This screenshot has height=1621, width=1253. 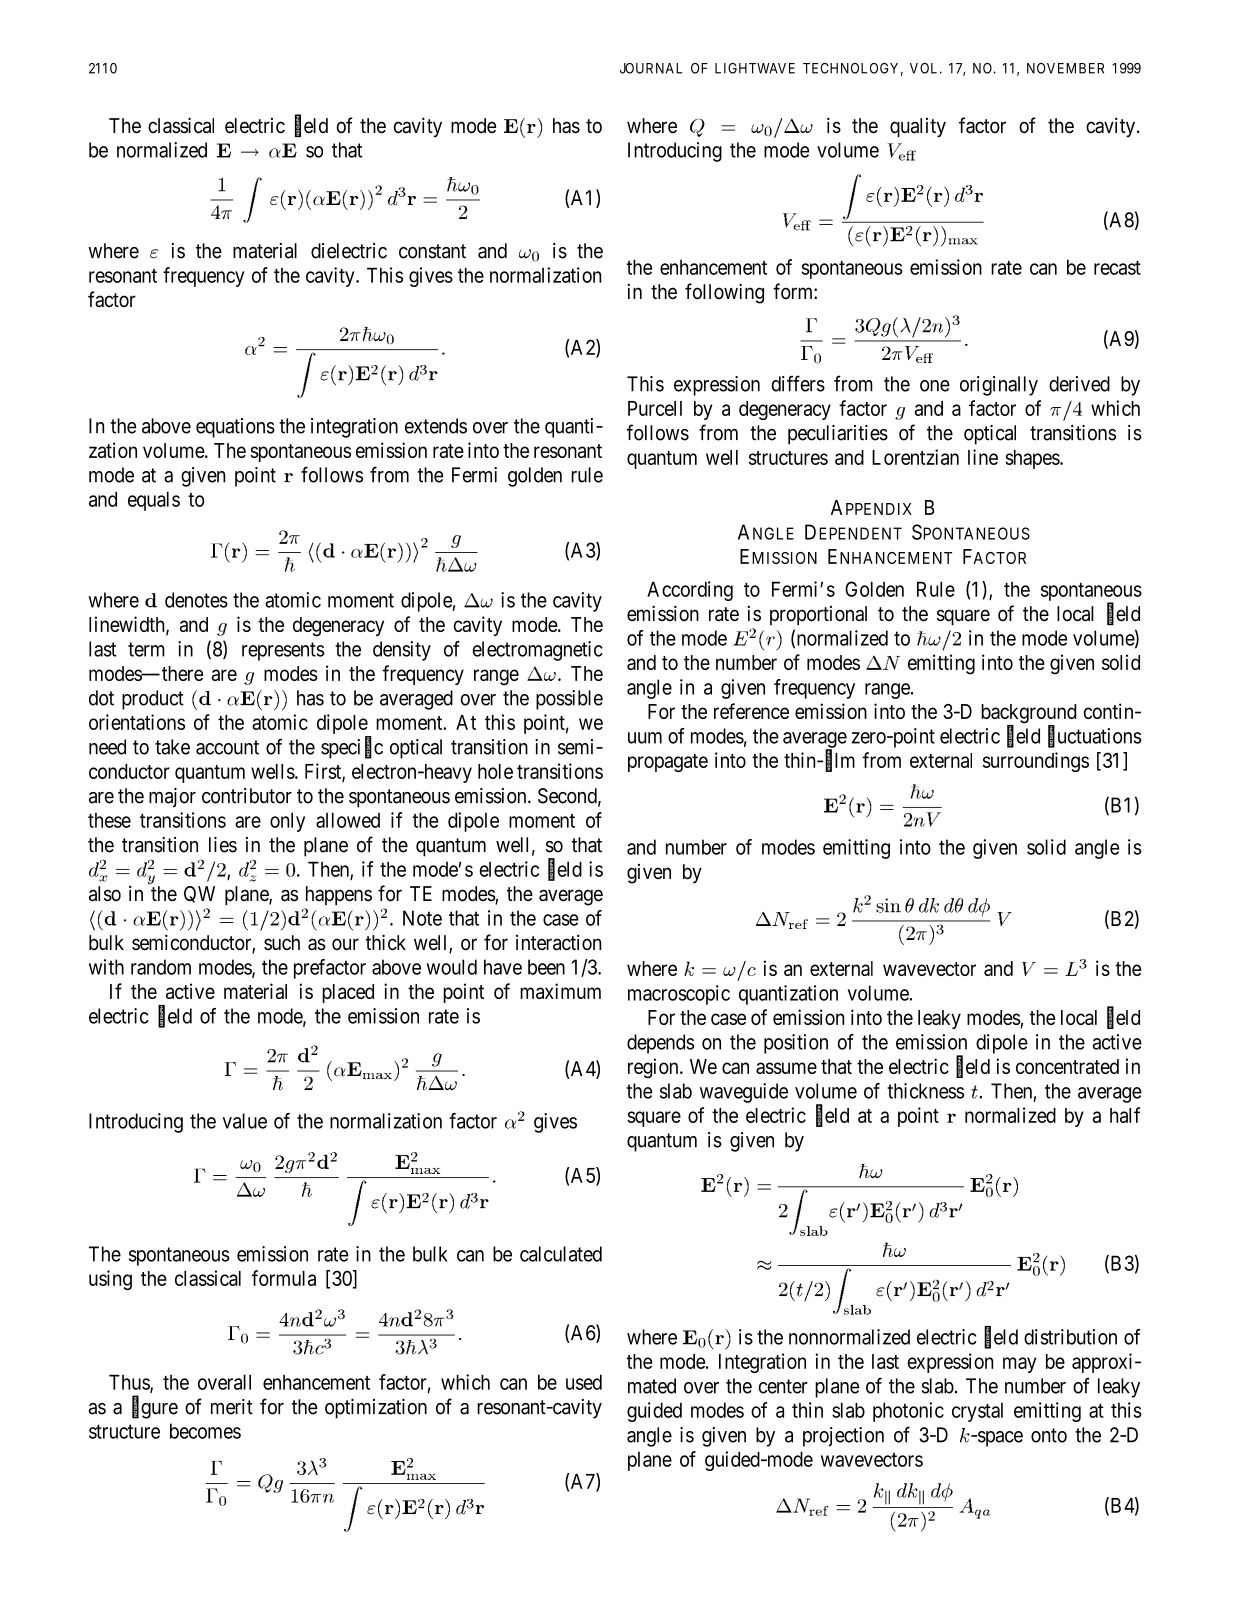 I want to click on constant, so click(x=432, y=251).
